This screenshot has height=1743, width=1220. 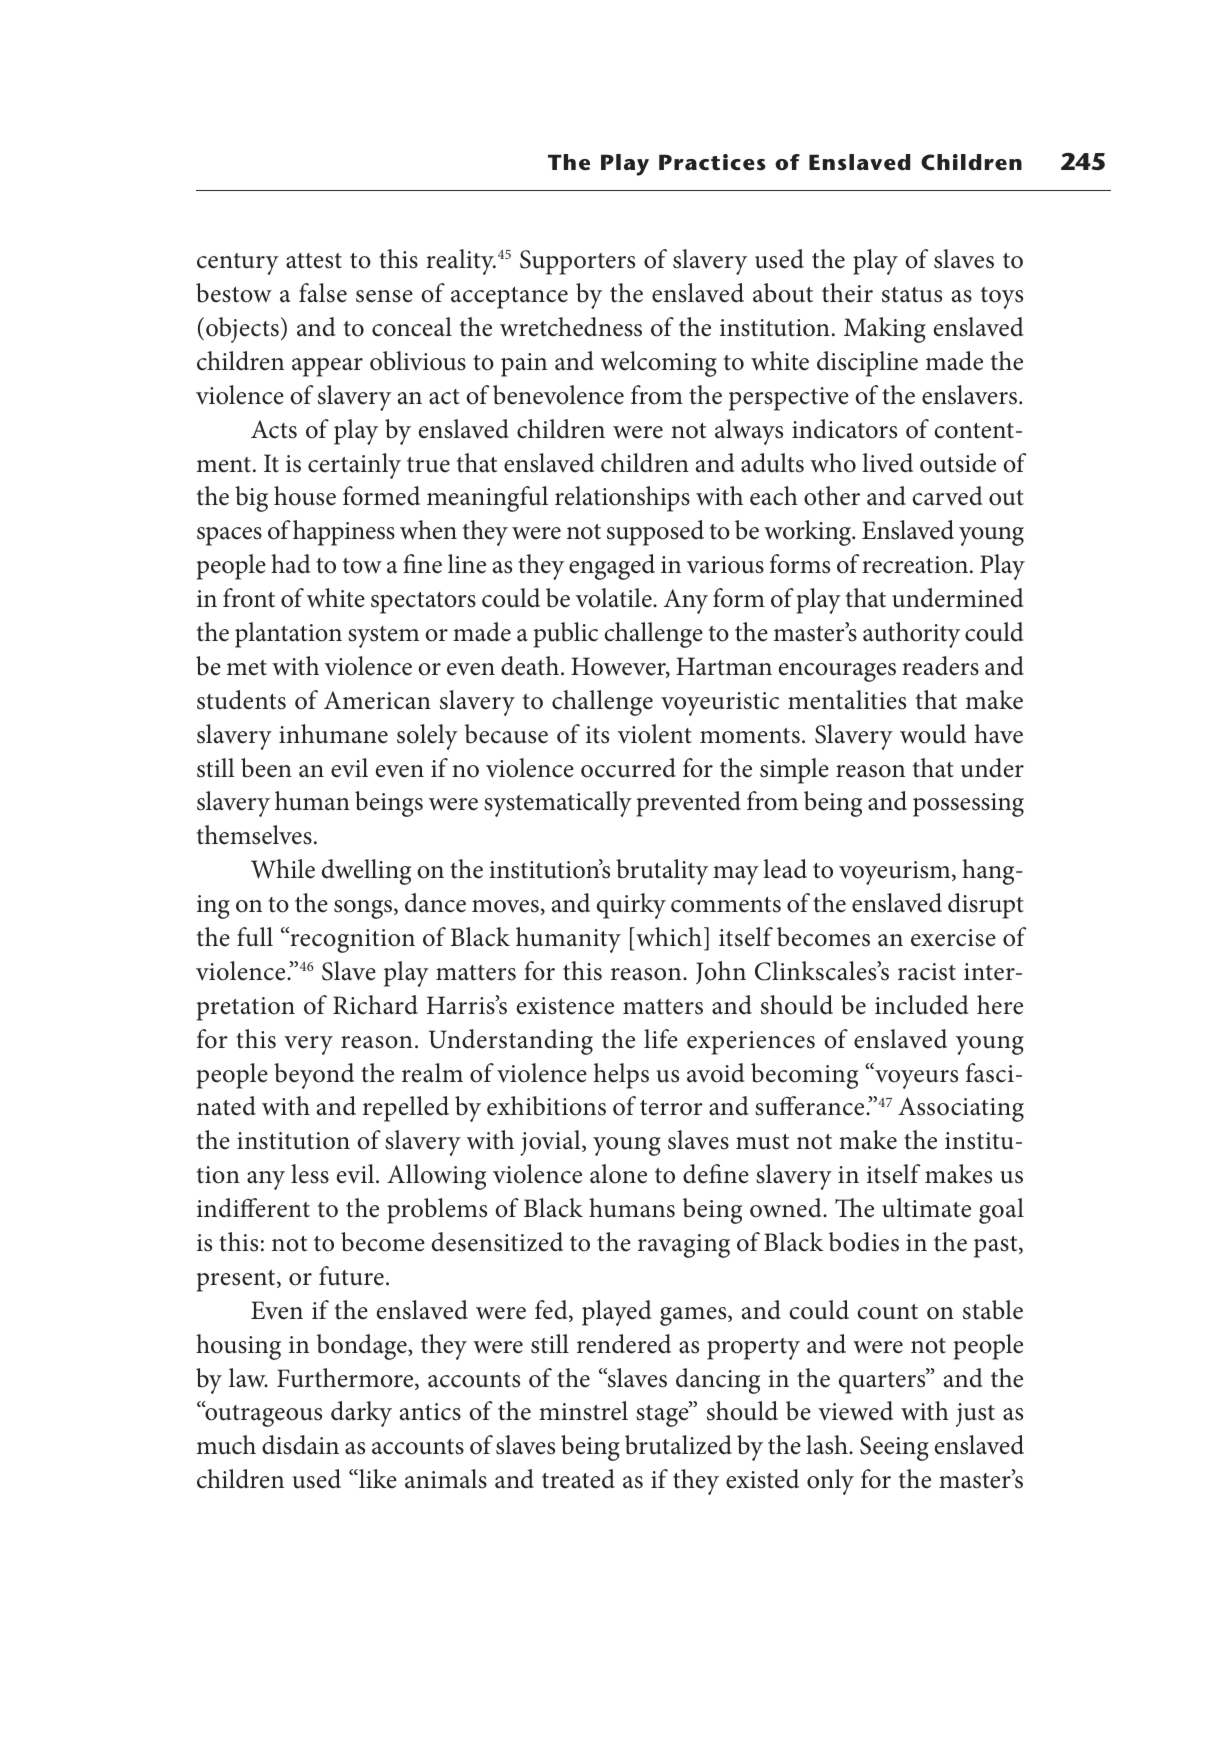 I want to click on disdain, so click(x=300, y=1445).
